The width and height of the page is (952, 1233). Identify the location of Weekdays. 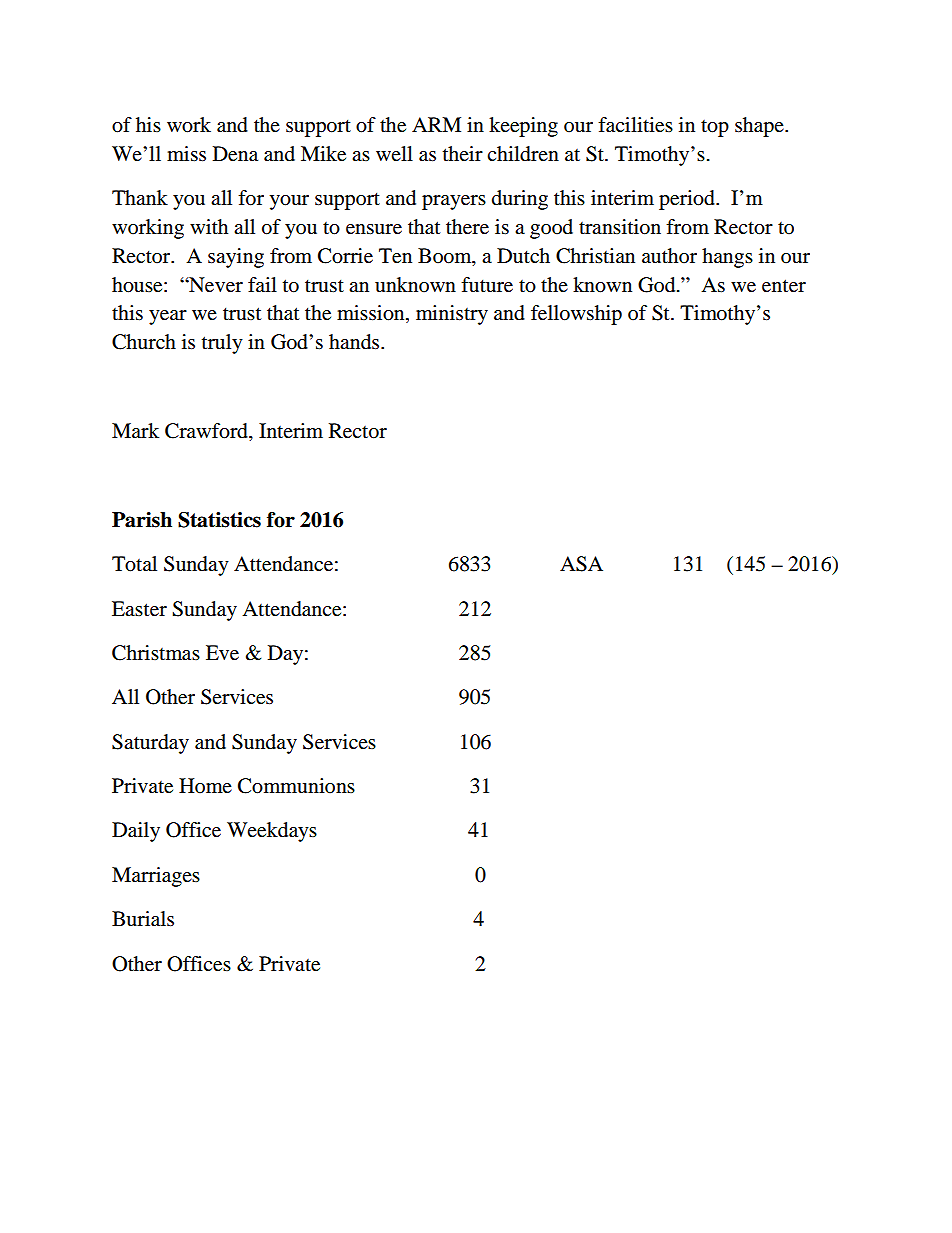
(272, 832).
